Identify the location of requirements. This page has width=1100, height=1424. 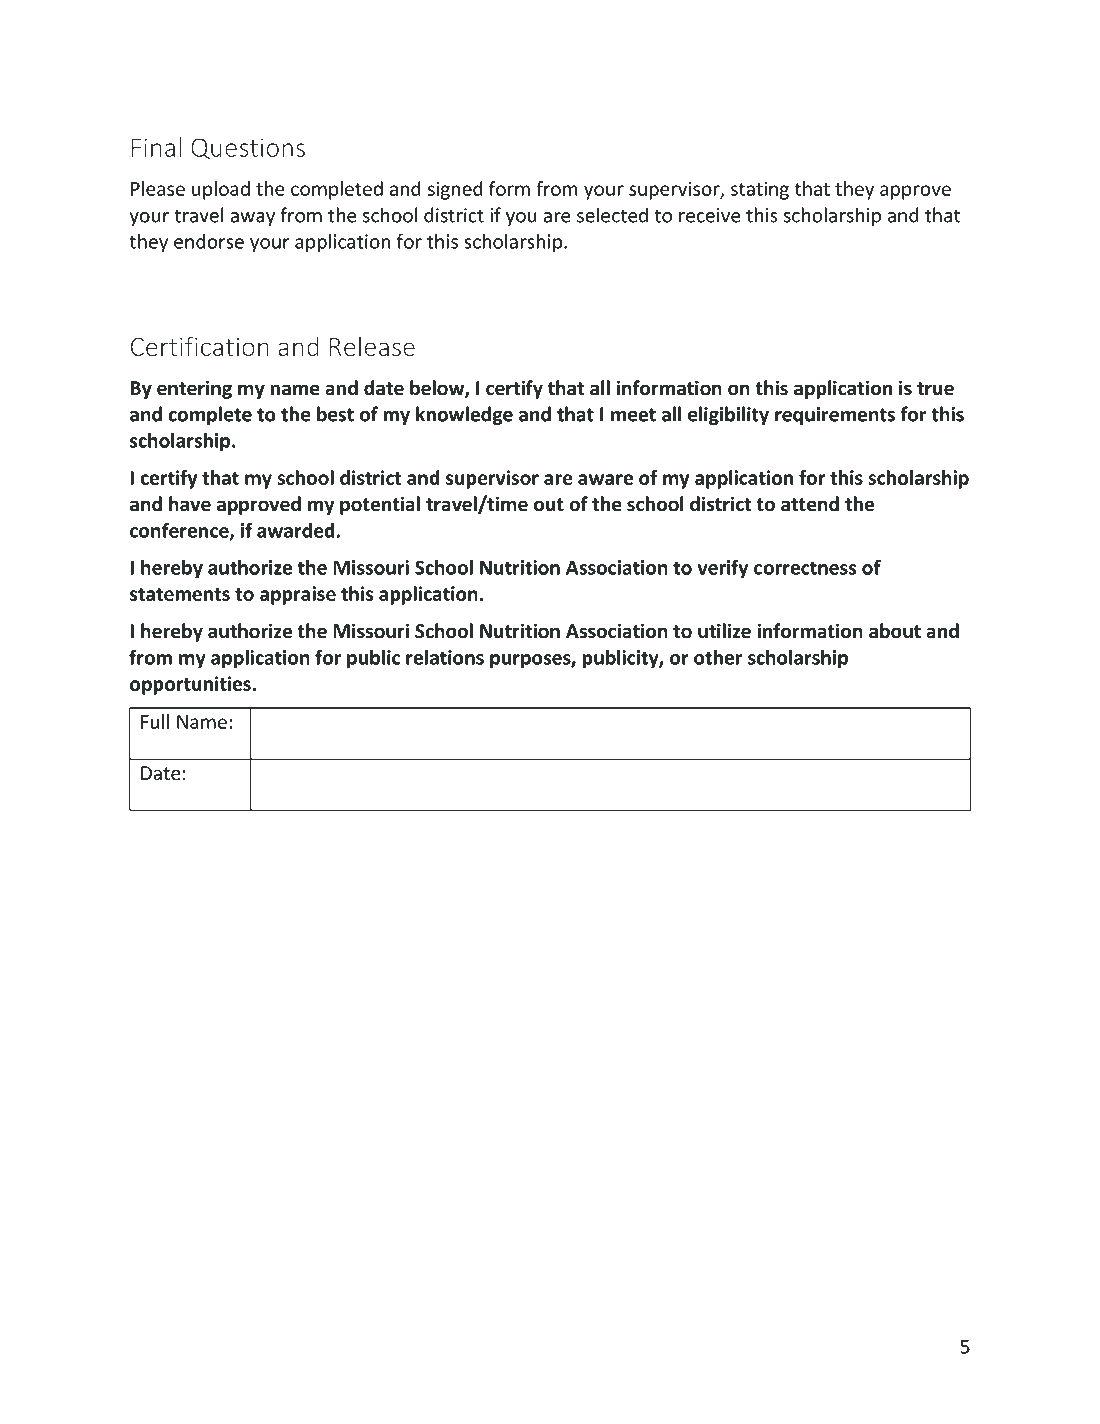
(835, 416).
